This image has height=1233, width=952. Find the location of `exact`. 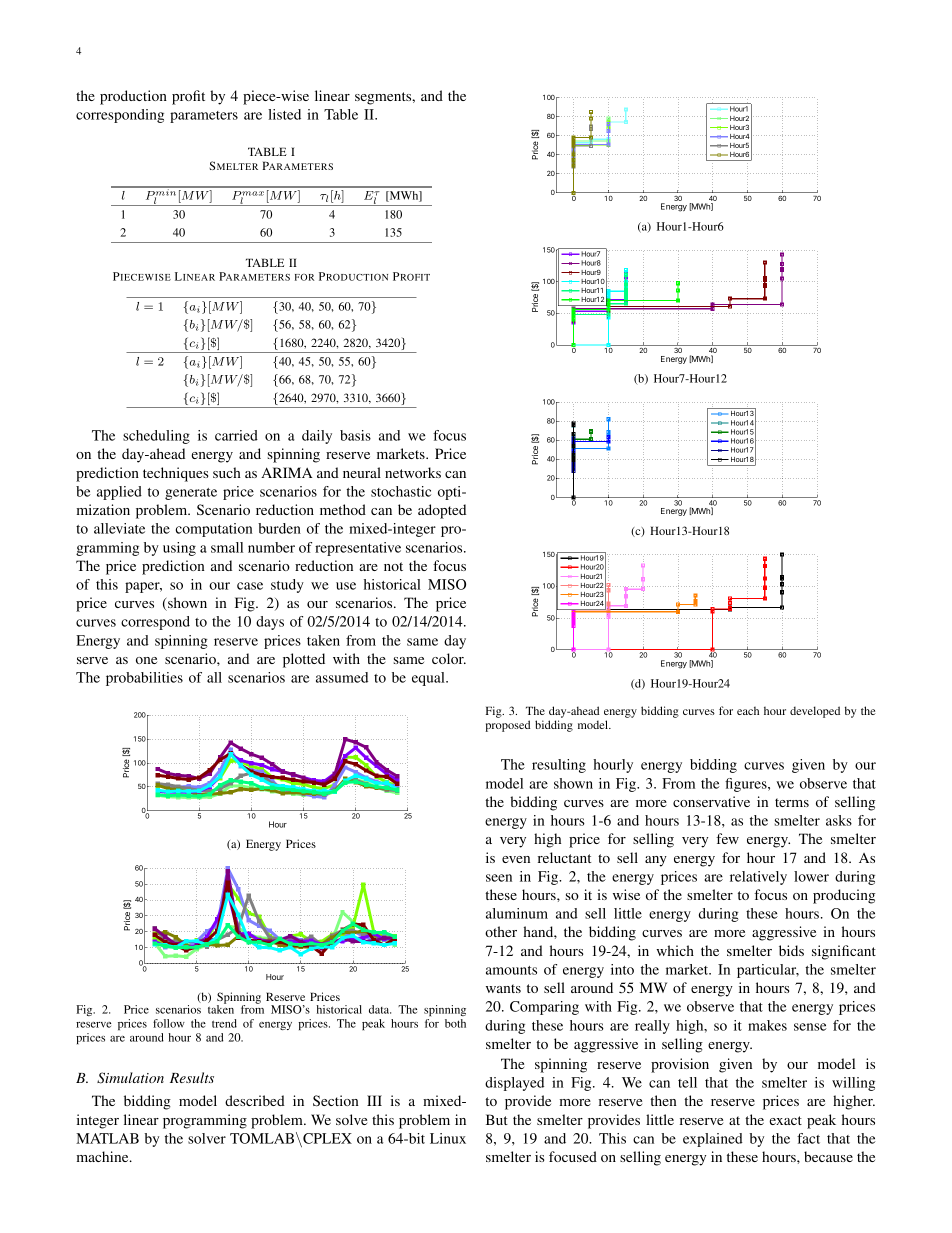

exact is located at coordinates (785, 1120).
